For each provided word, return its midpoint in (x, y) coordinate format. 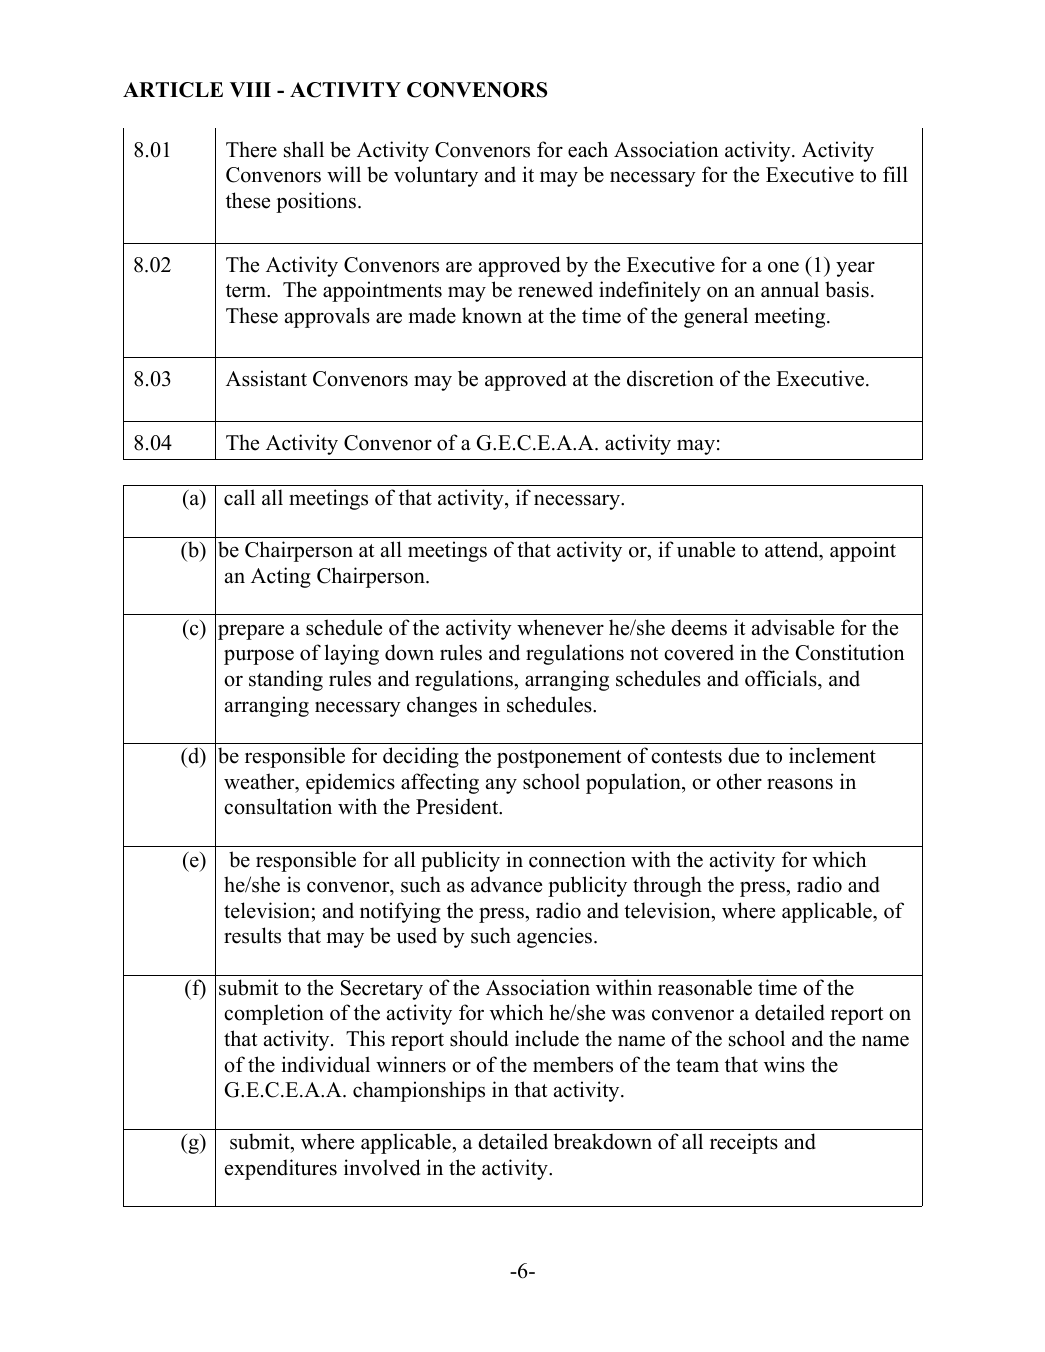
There (251, 149)
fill (895, 174)
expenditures (281, 1169)
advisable (793, 627)
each (588, 149)
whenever (560, 627)
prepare (251, 632)
